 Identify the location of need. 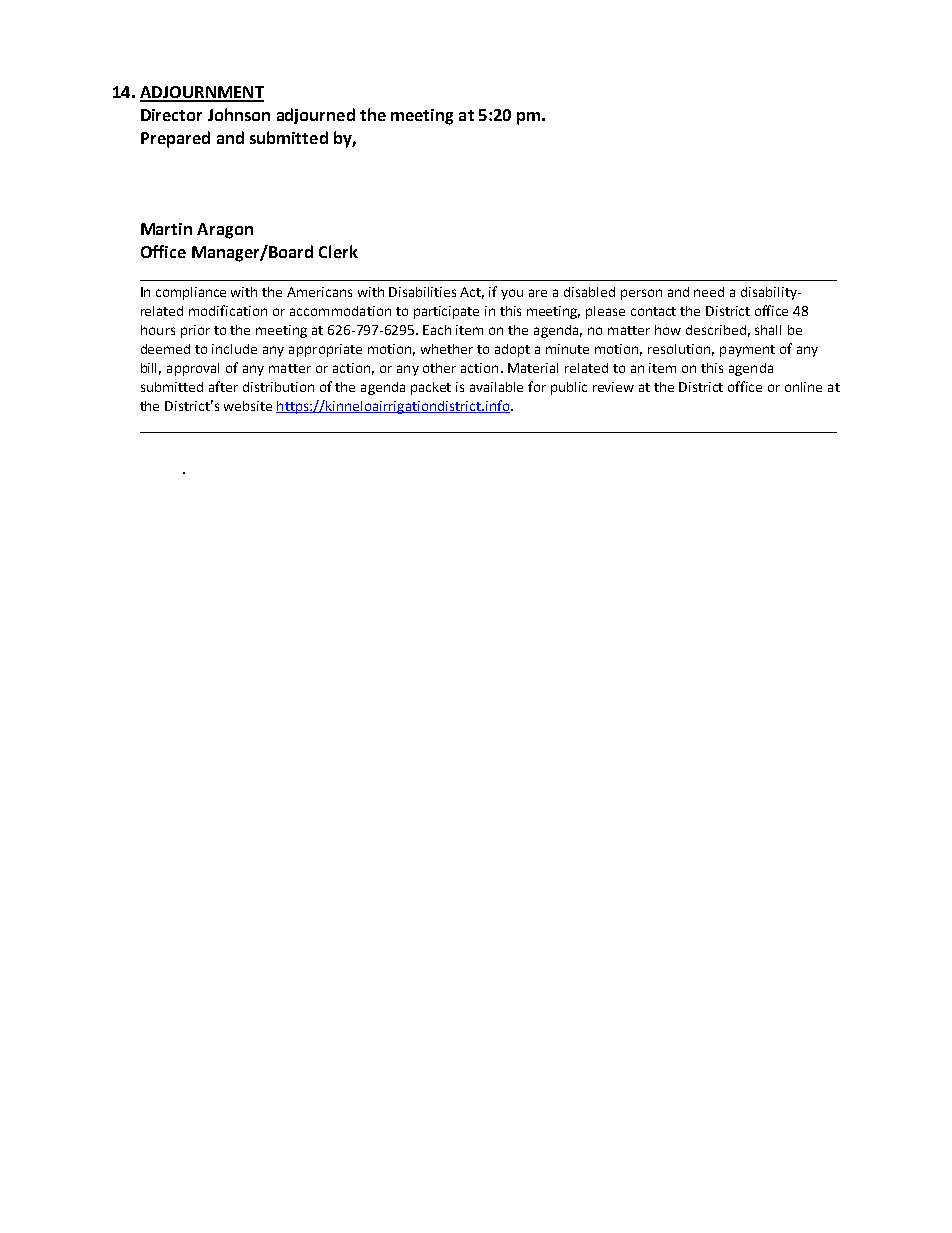
(709, 292).
